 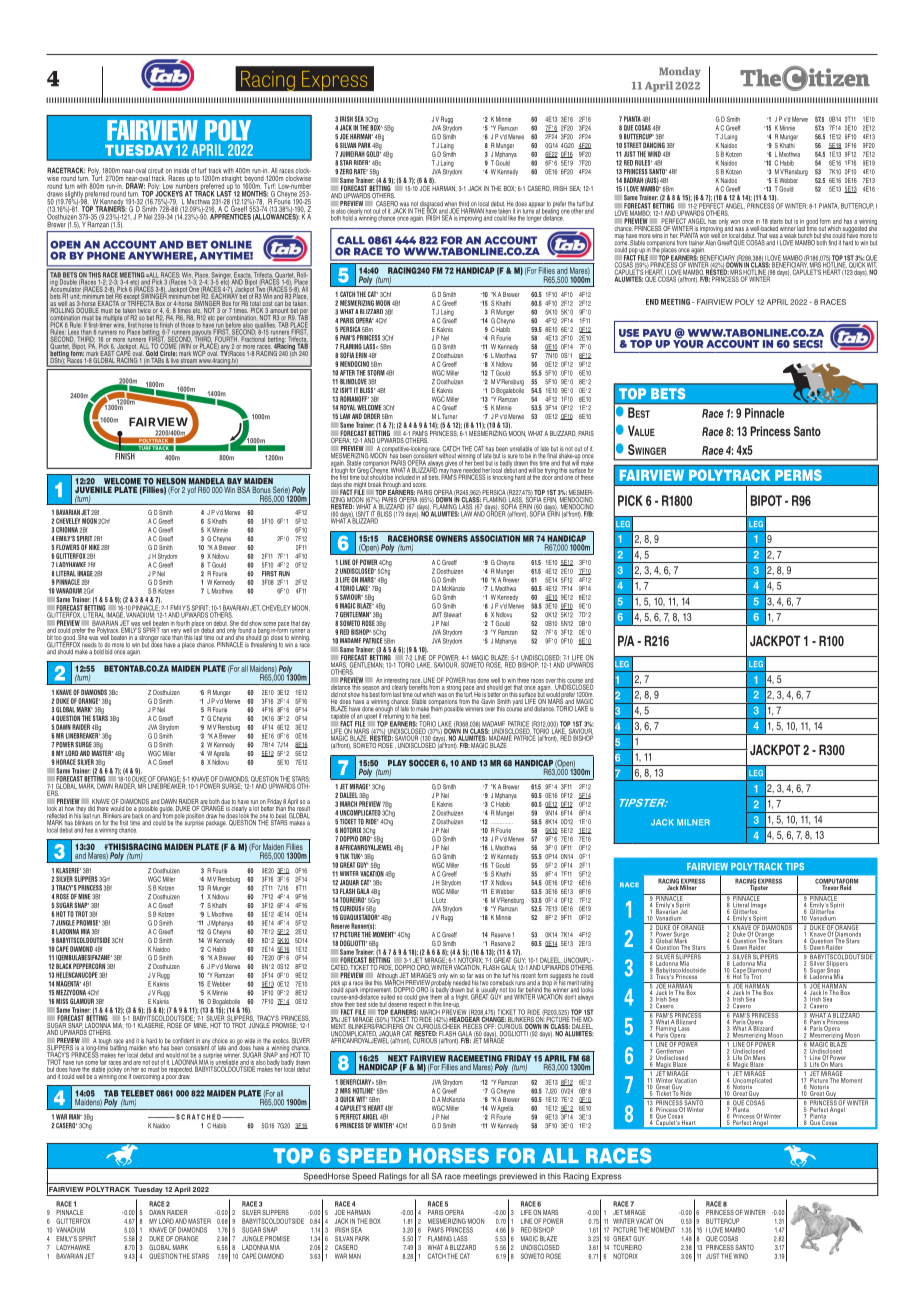 I want to click on Monday, so click(x=680, y=72).
